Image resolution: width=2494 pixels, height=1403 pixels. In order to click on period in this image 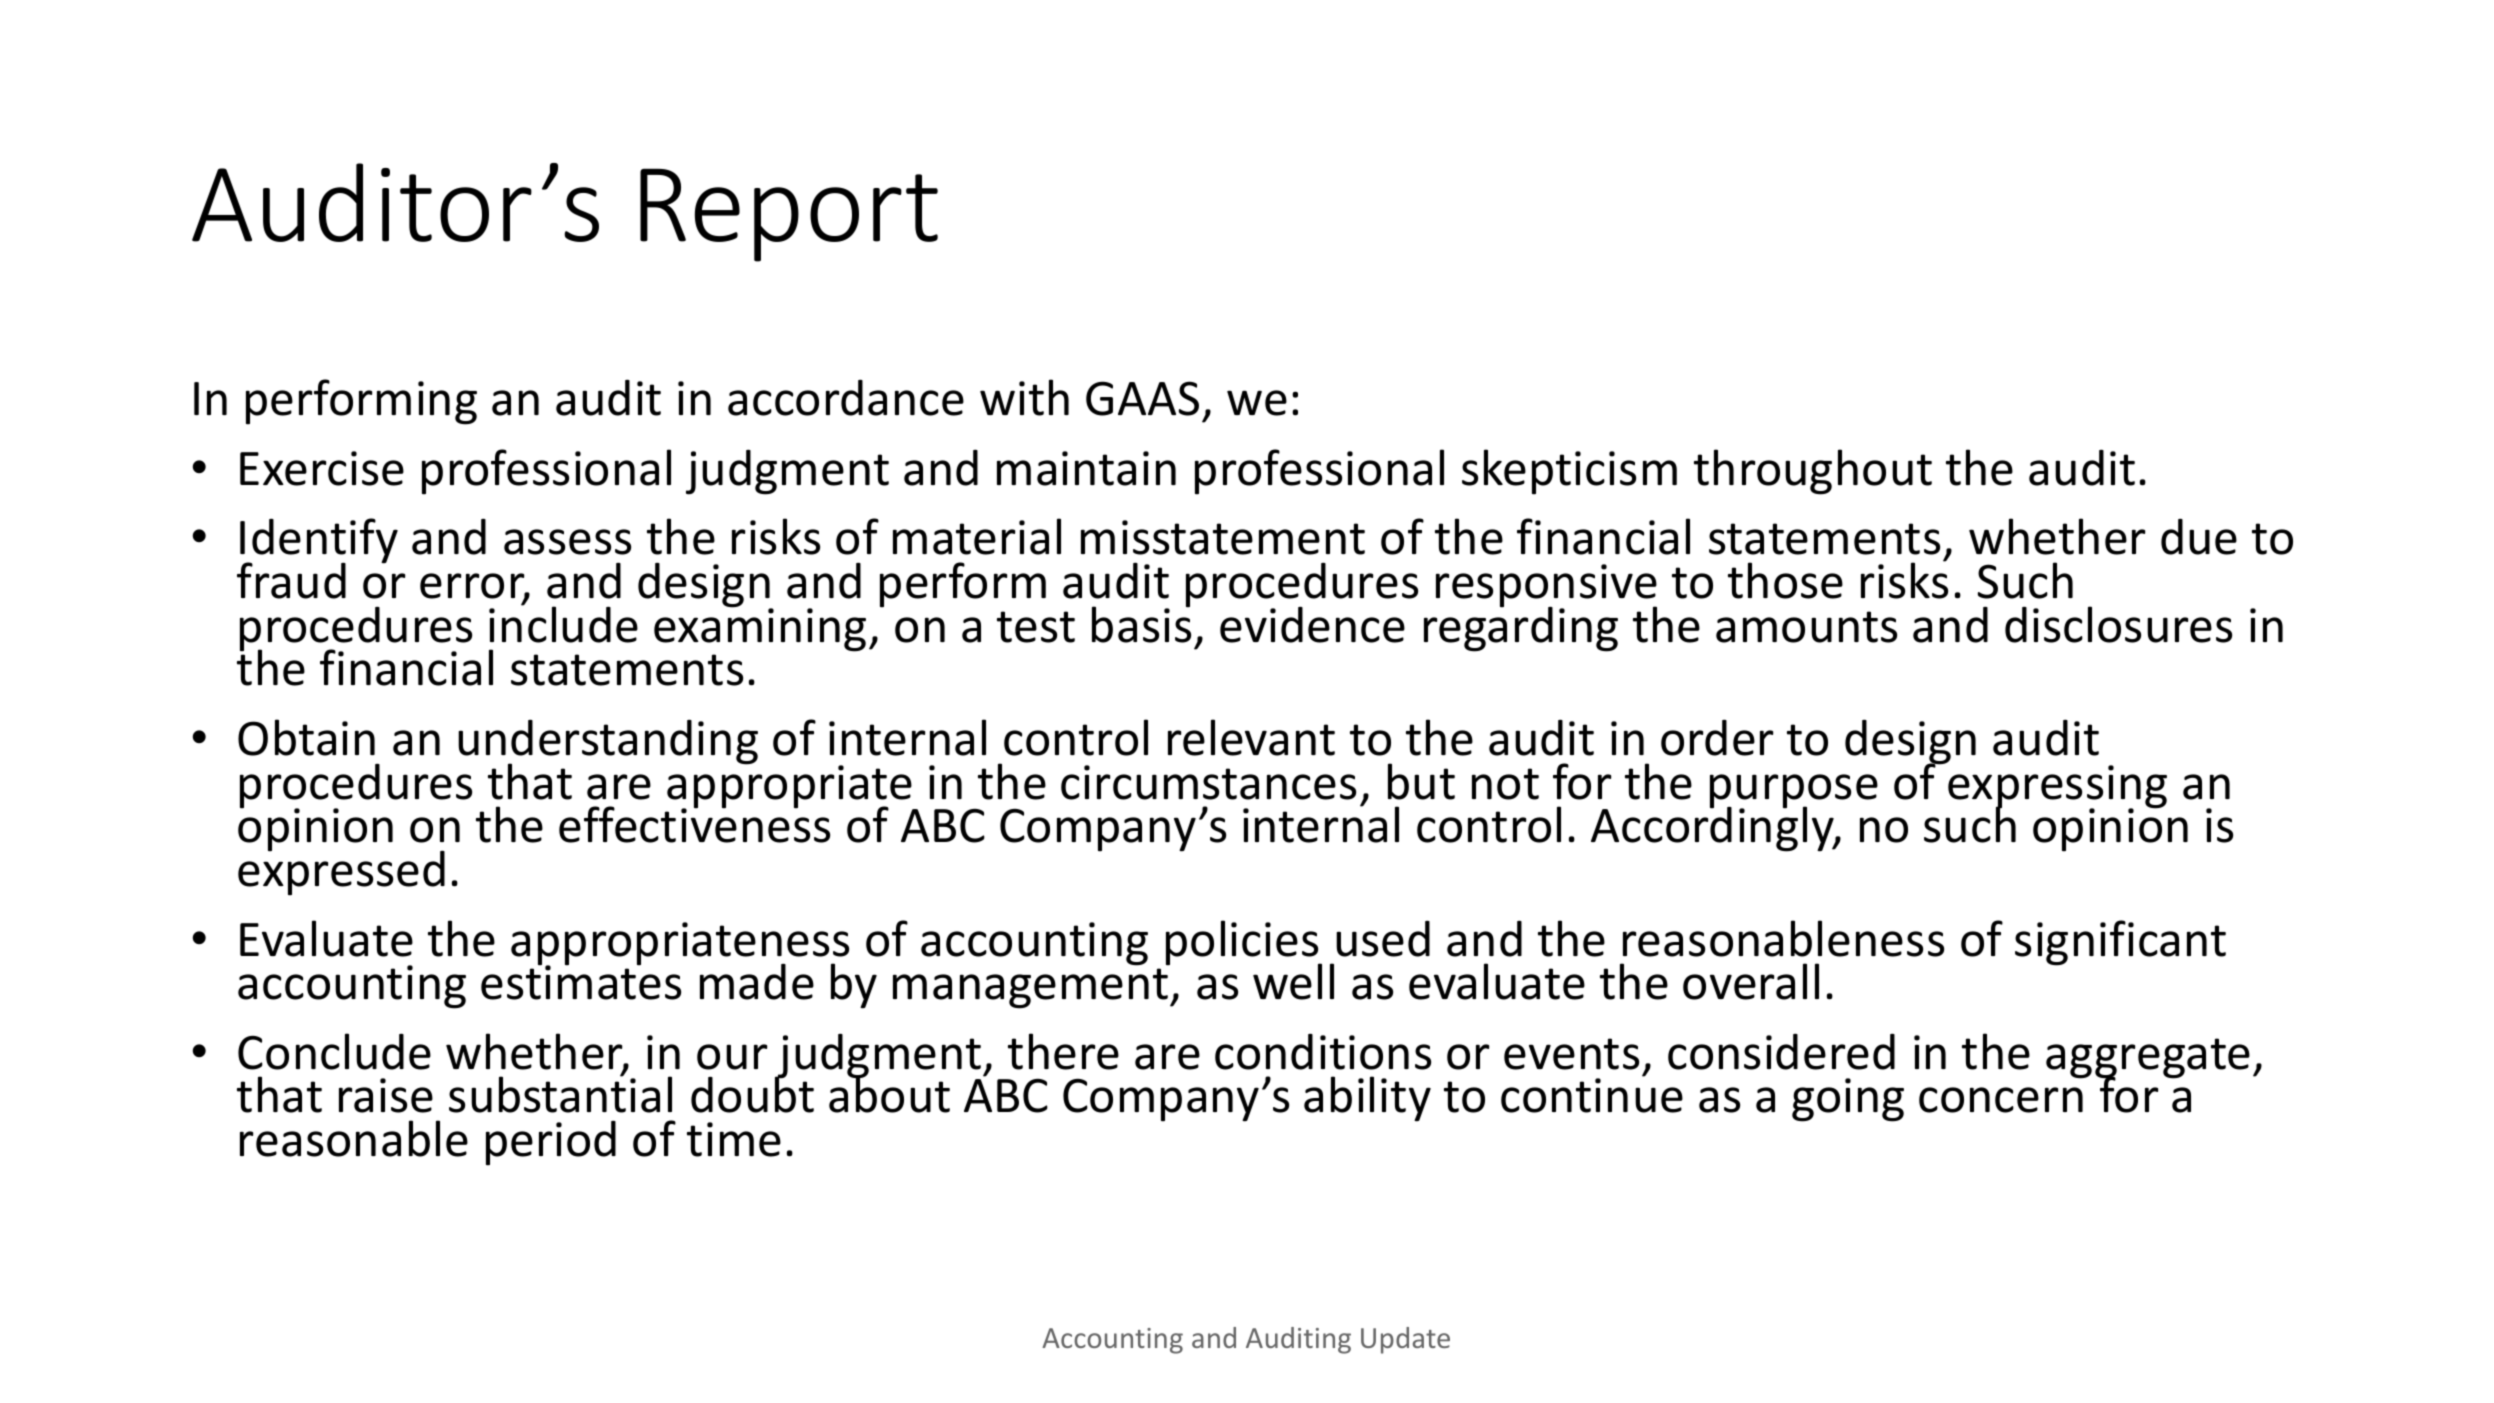, I will do `click(551, 1143)`.
